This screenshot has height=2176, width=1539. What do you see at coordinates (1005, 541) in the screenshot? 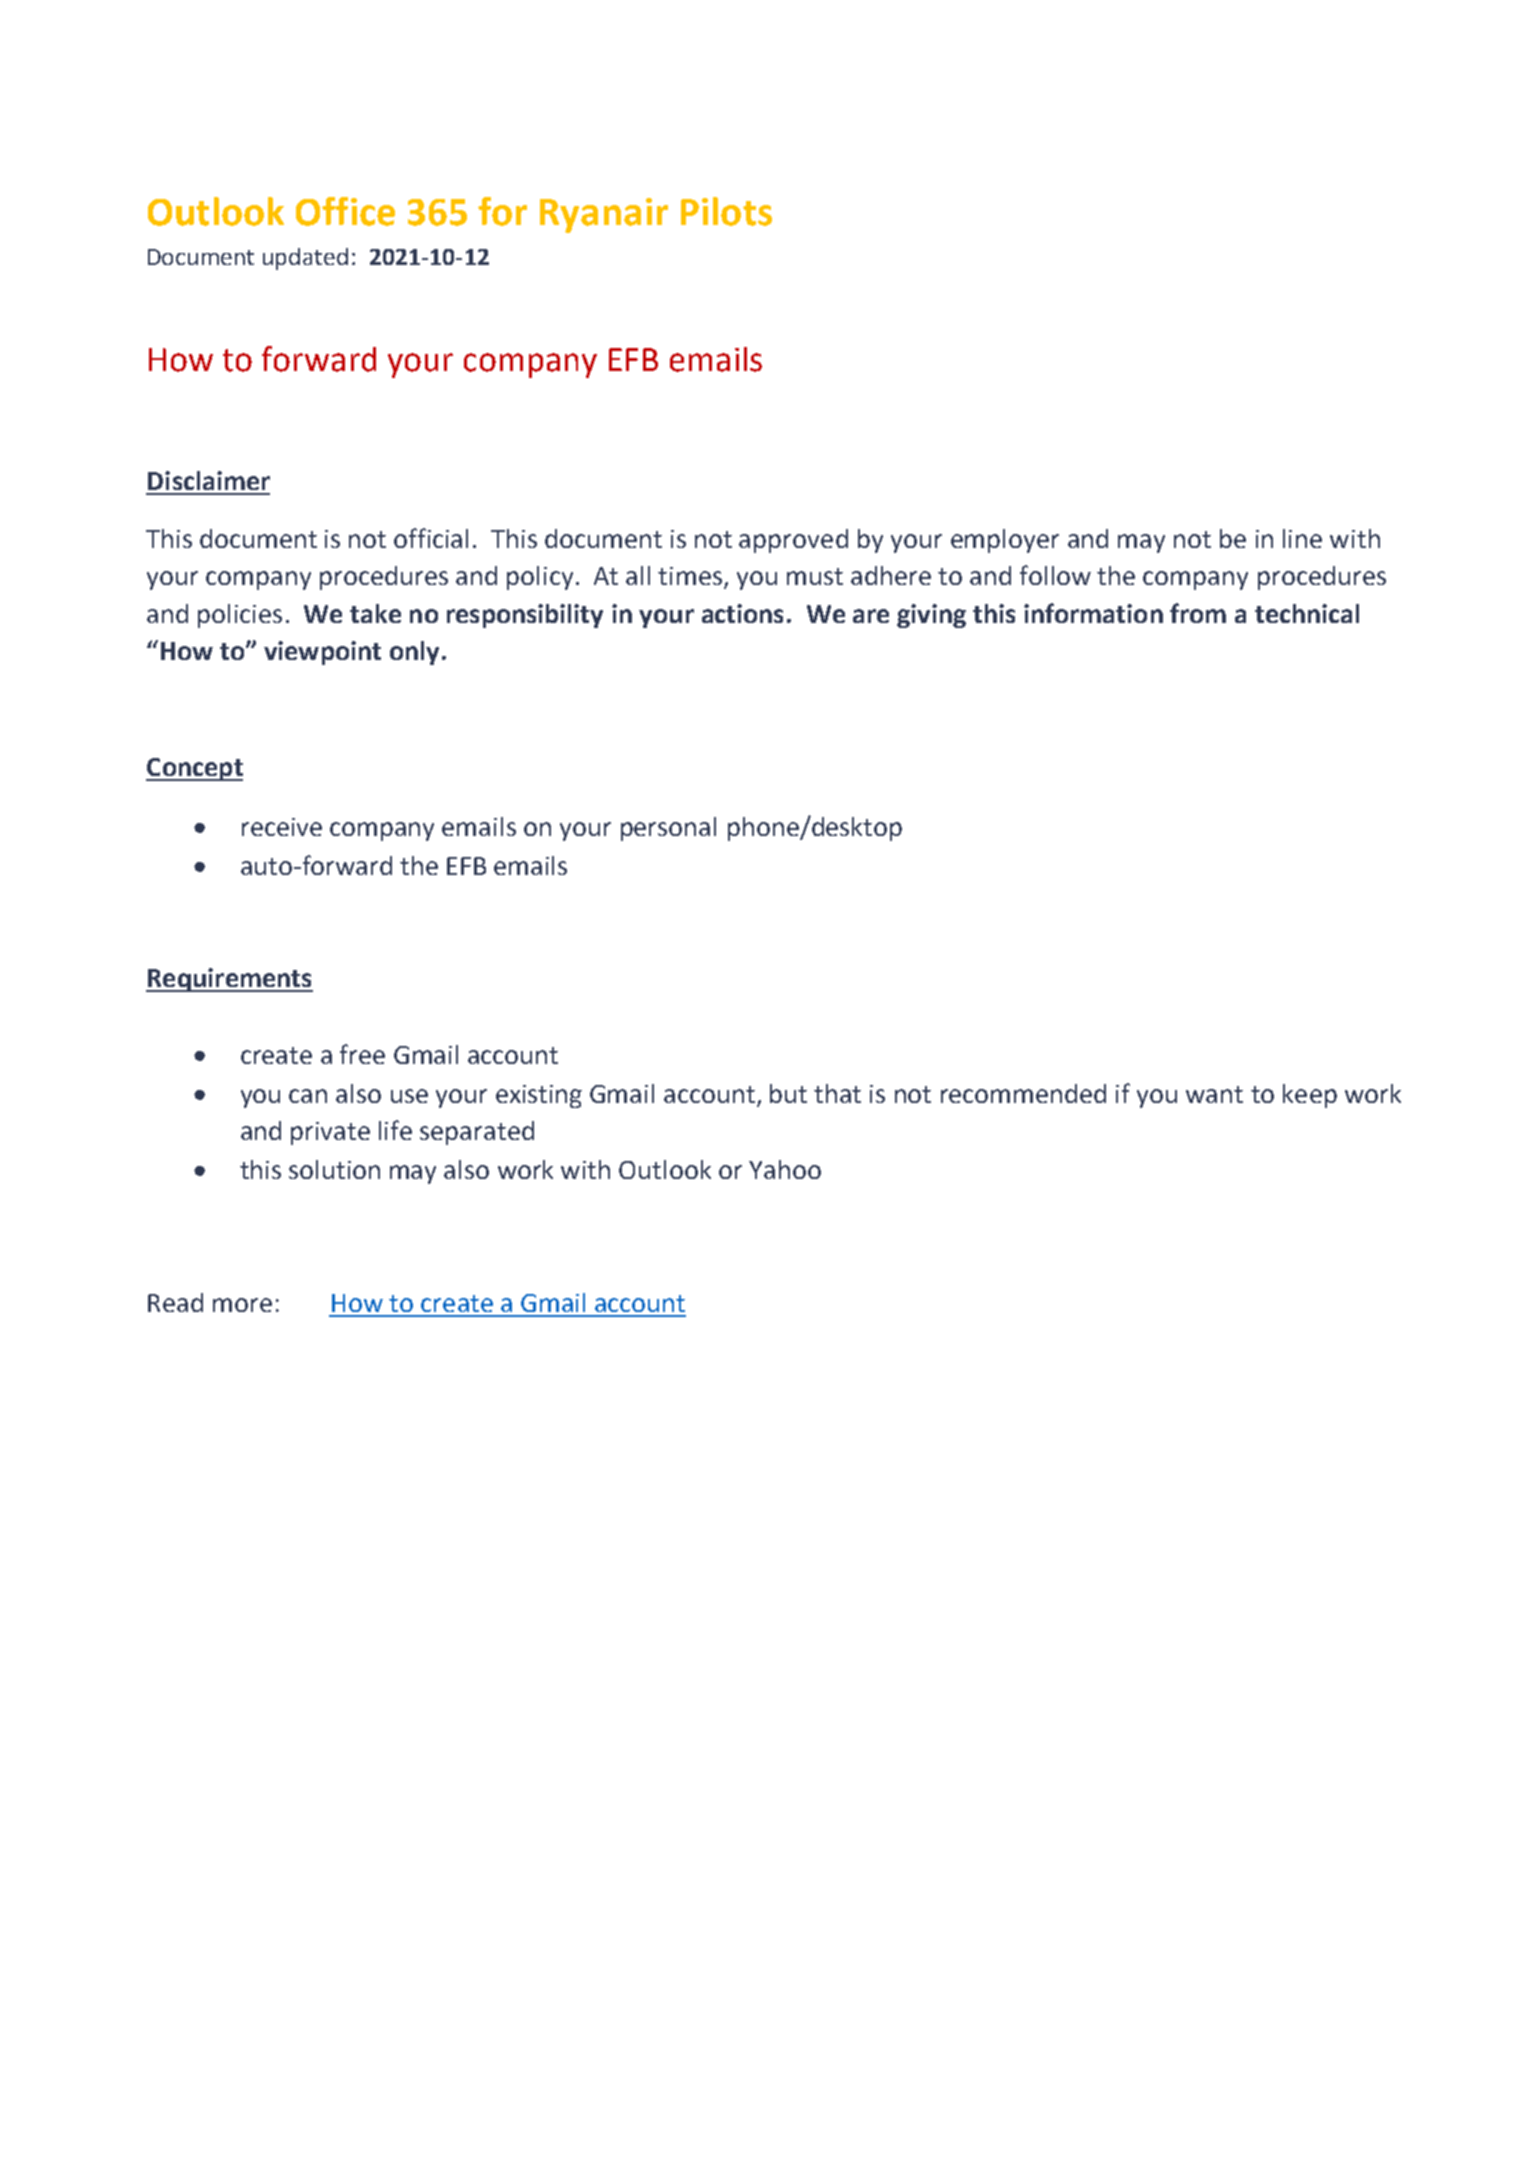
I see `employer` at bounding box center [1005, 541].
